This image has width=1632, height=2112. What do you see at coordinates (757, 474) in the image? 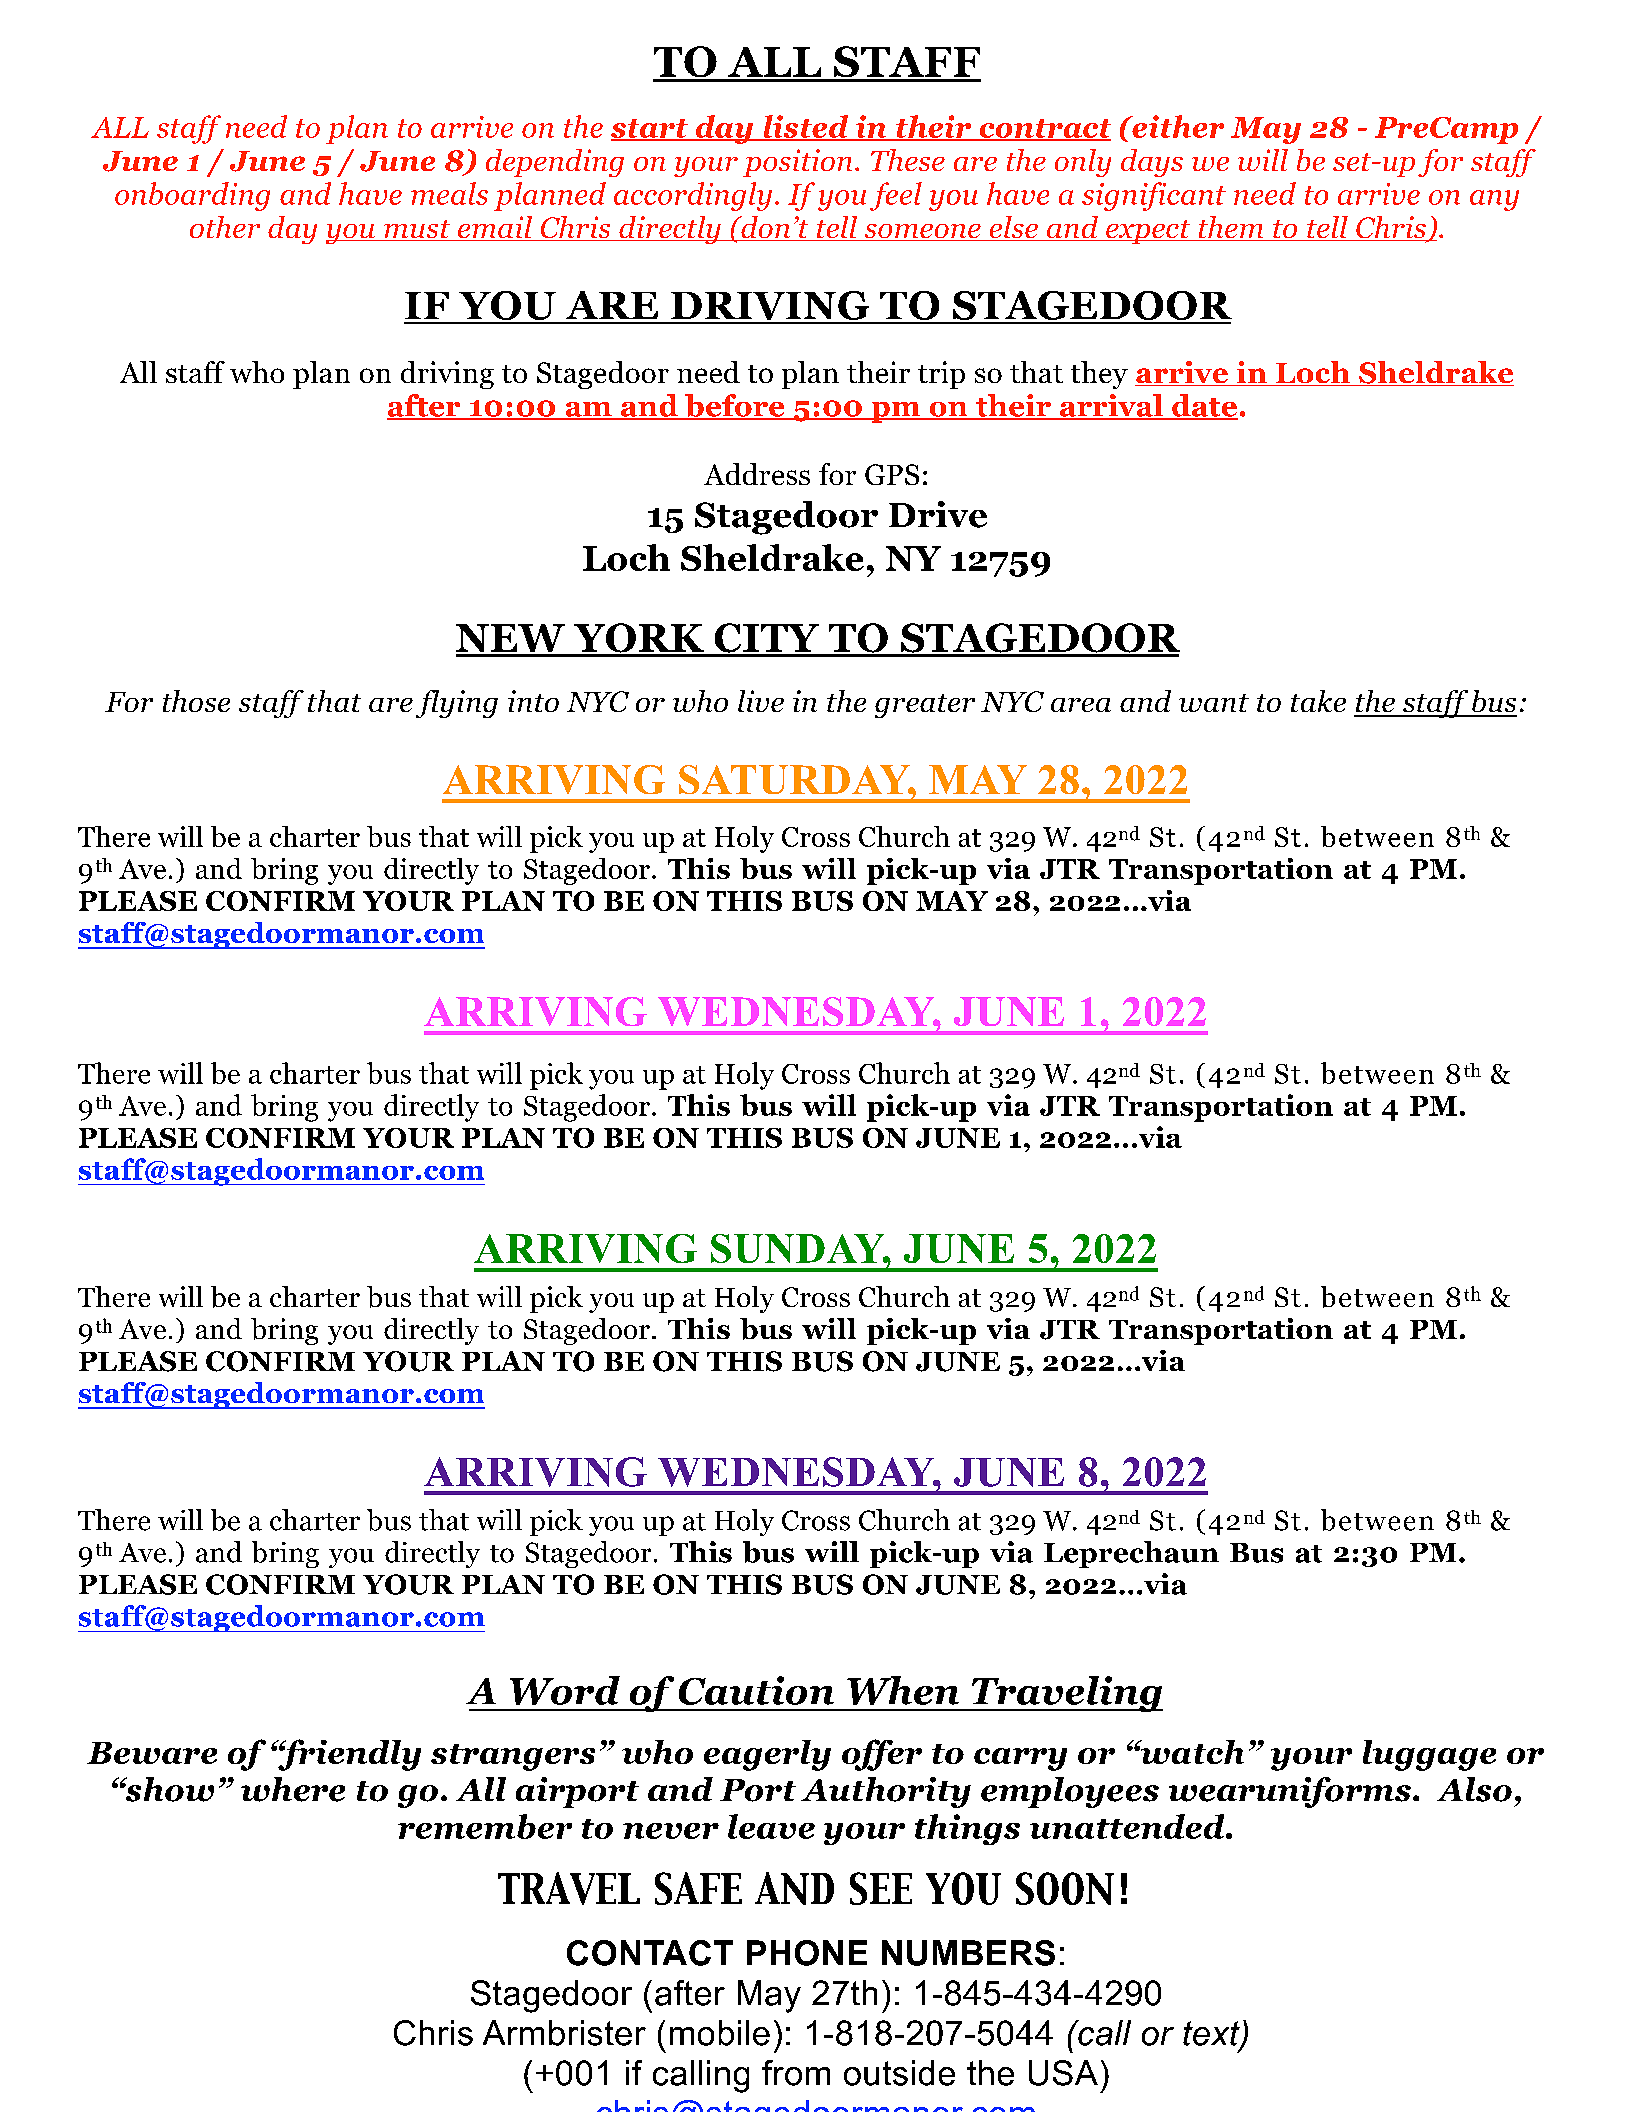
I see `Address` at bounding box center [757, 474].
